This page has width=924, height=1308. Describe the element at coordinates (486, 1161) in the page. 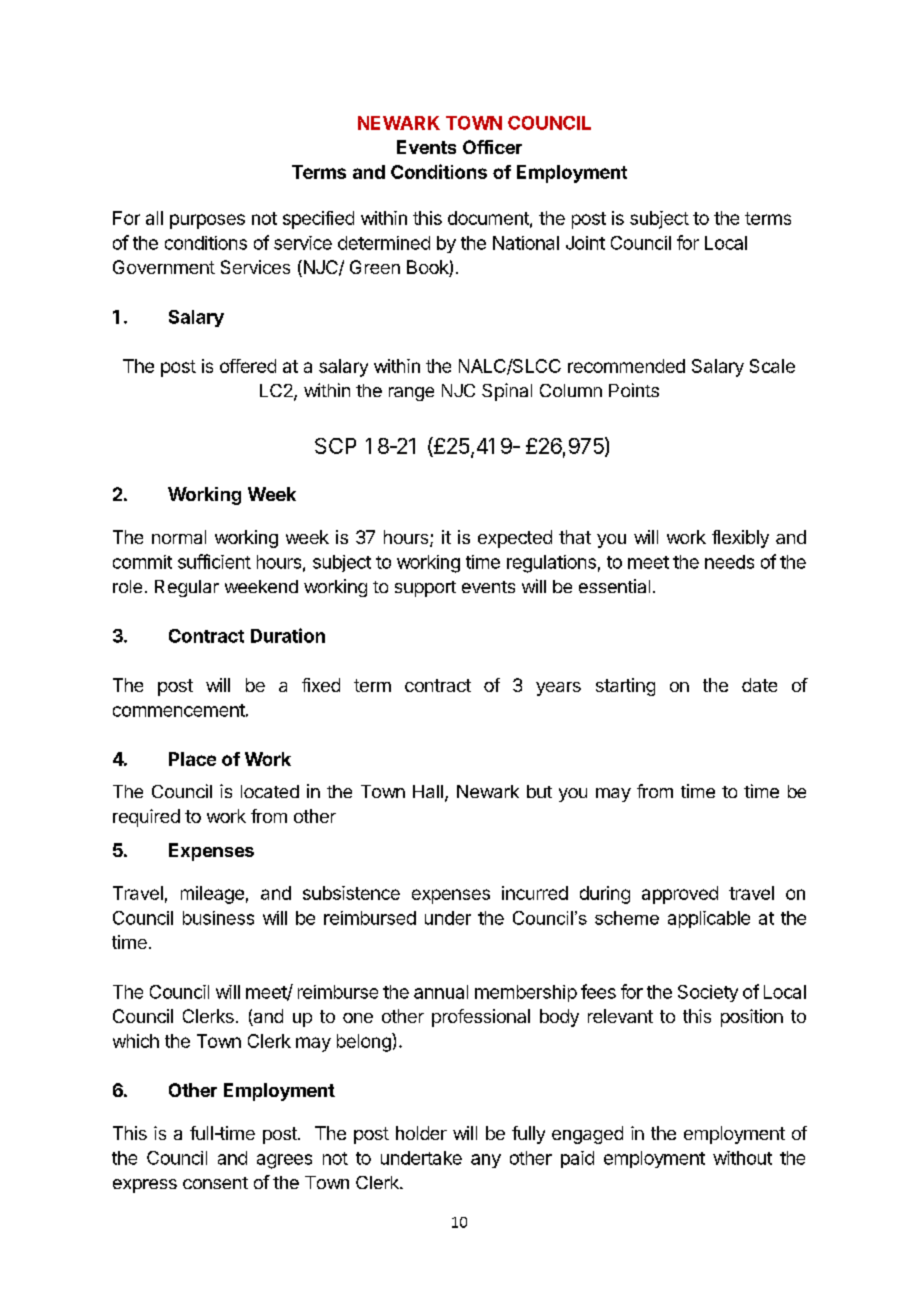

I see `any` at that location.
